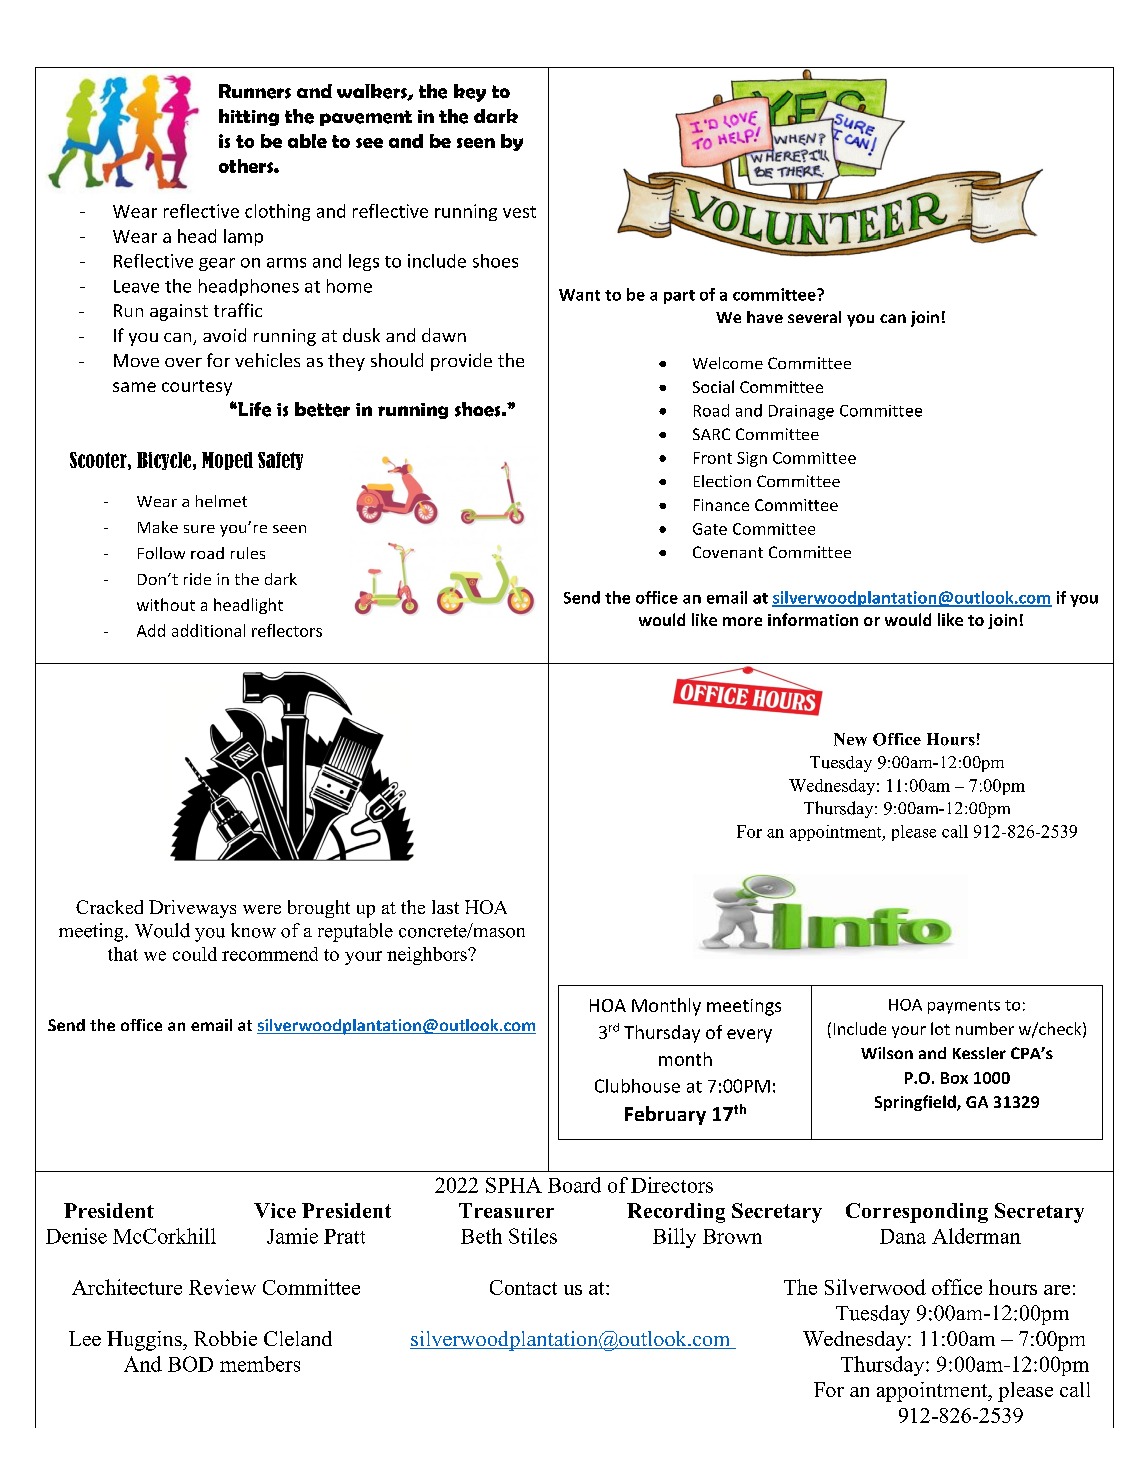 Image resolution: width=1134 pixels, height=1468 pixels. I want to click on key, so click(470, 93).
